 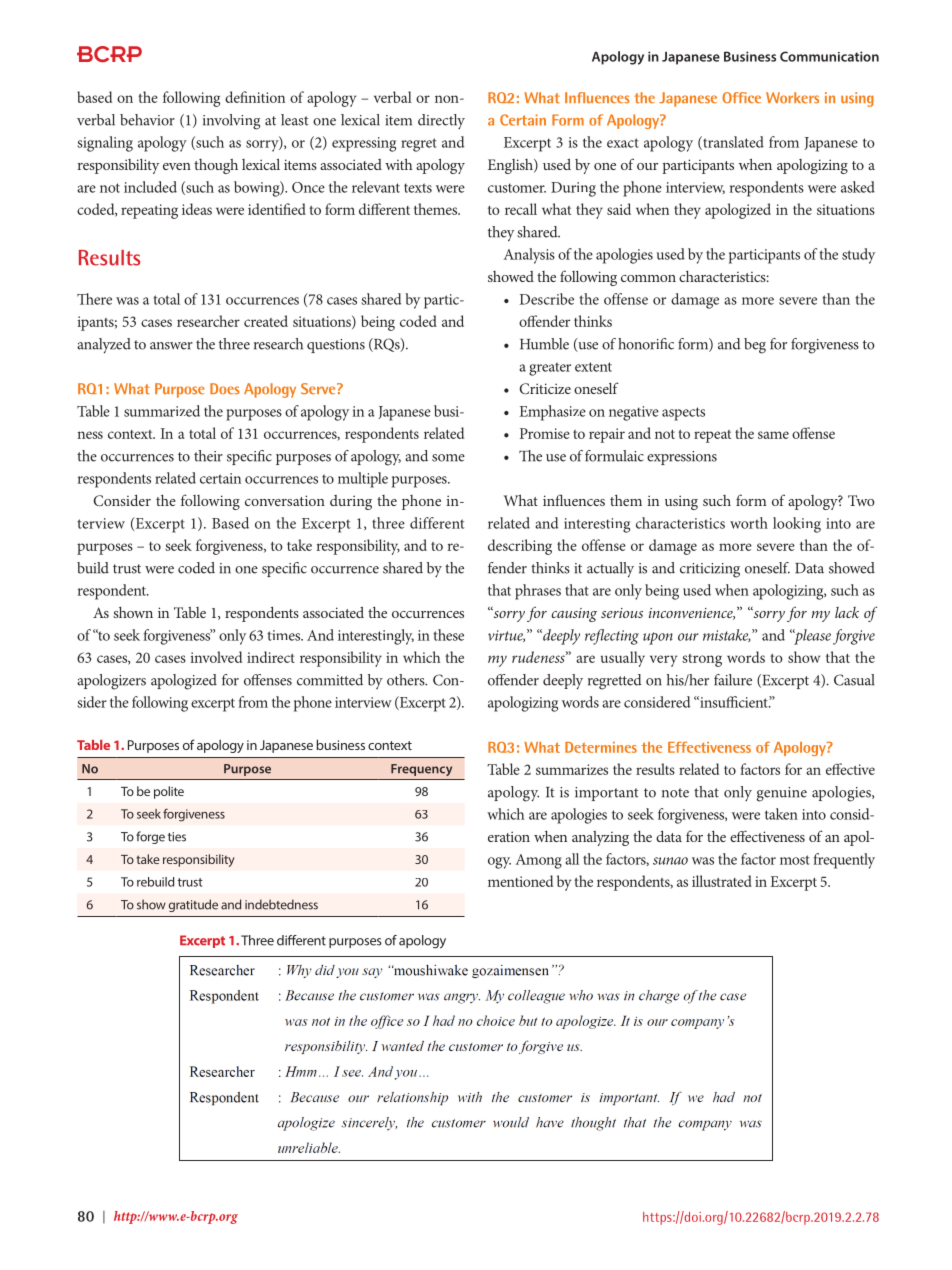 I want to click on Humble, so click(x=544, y=344).
